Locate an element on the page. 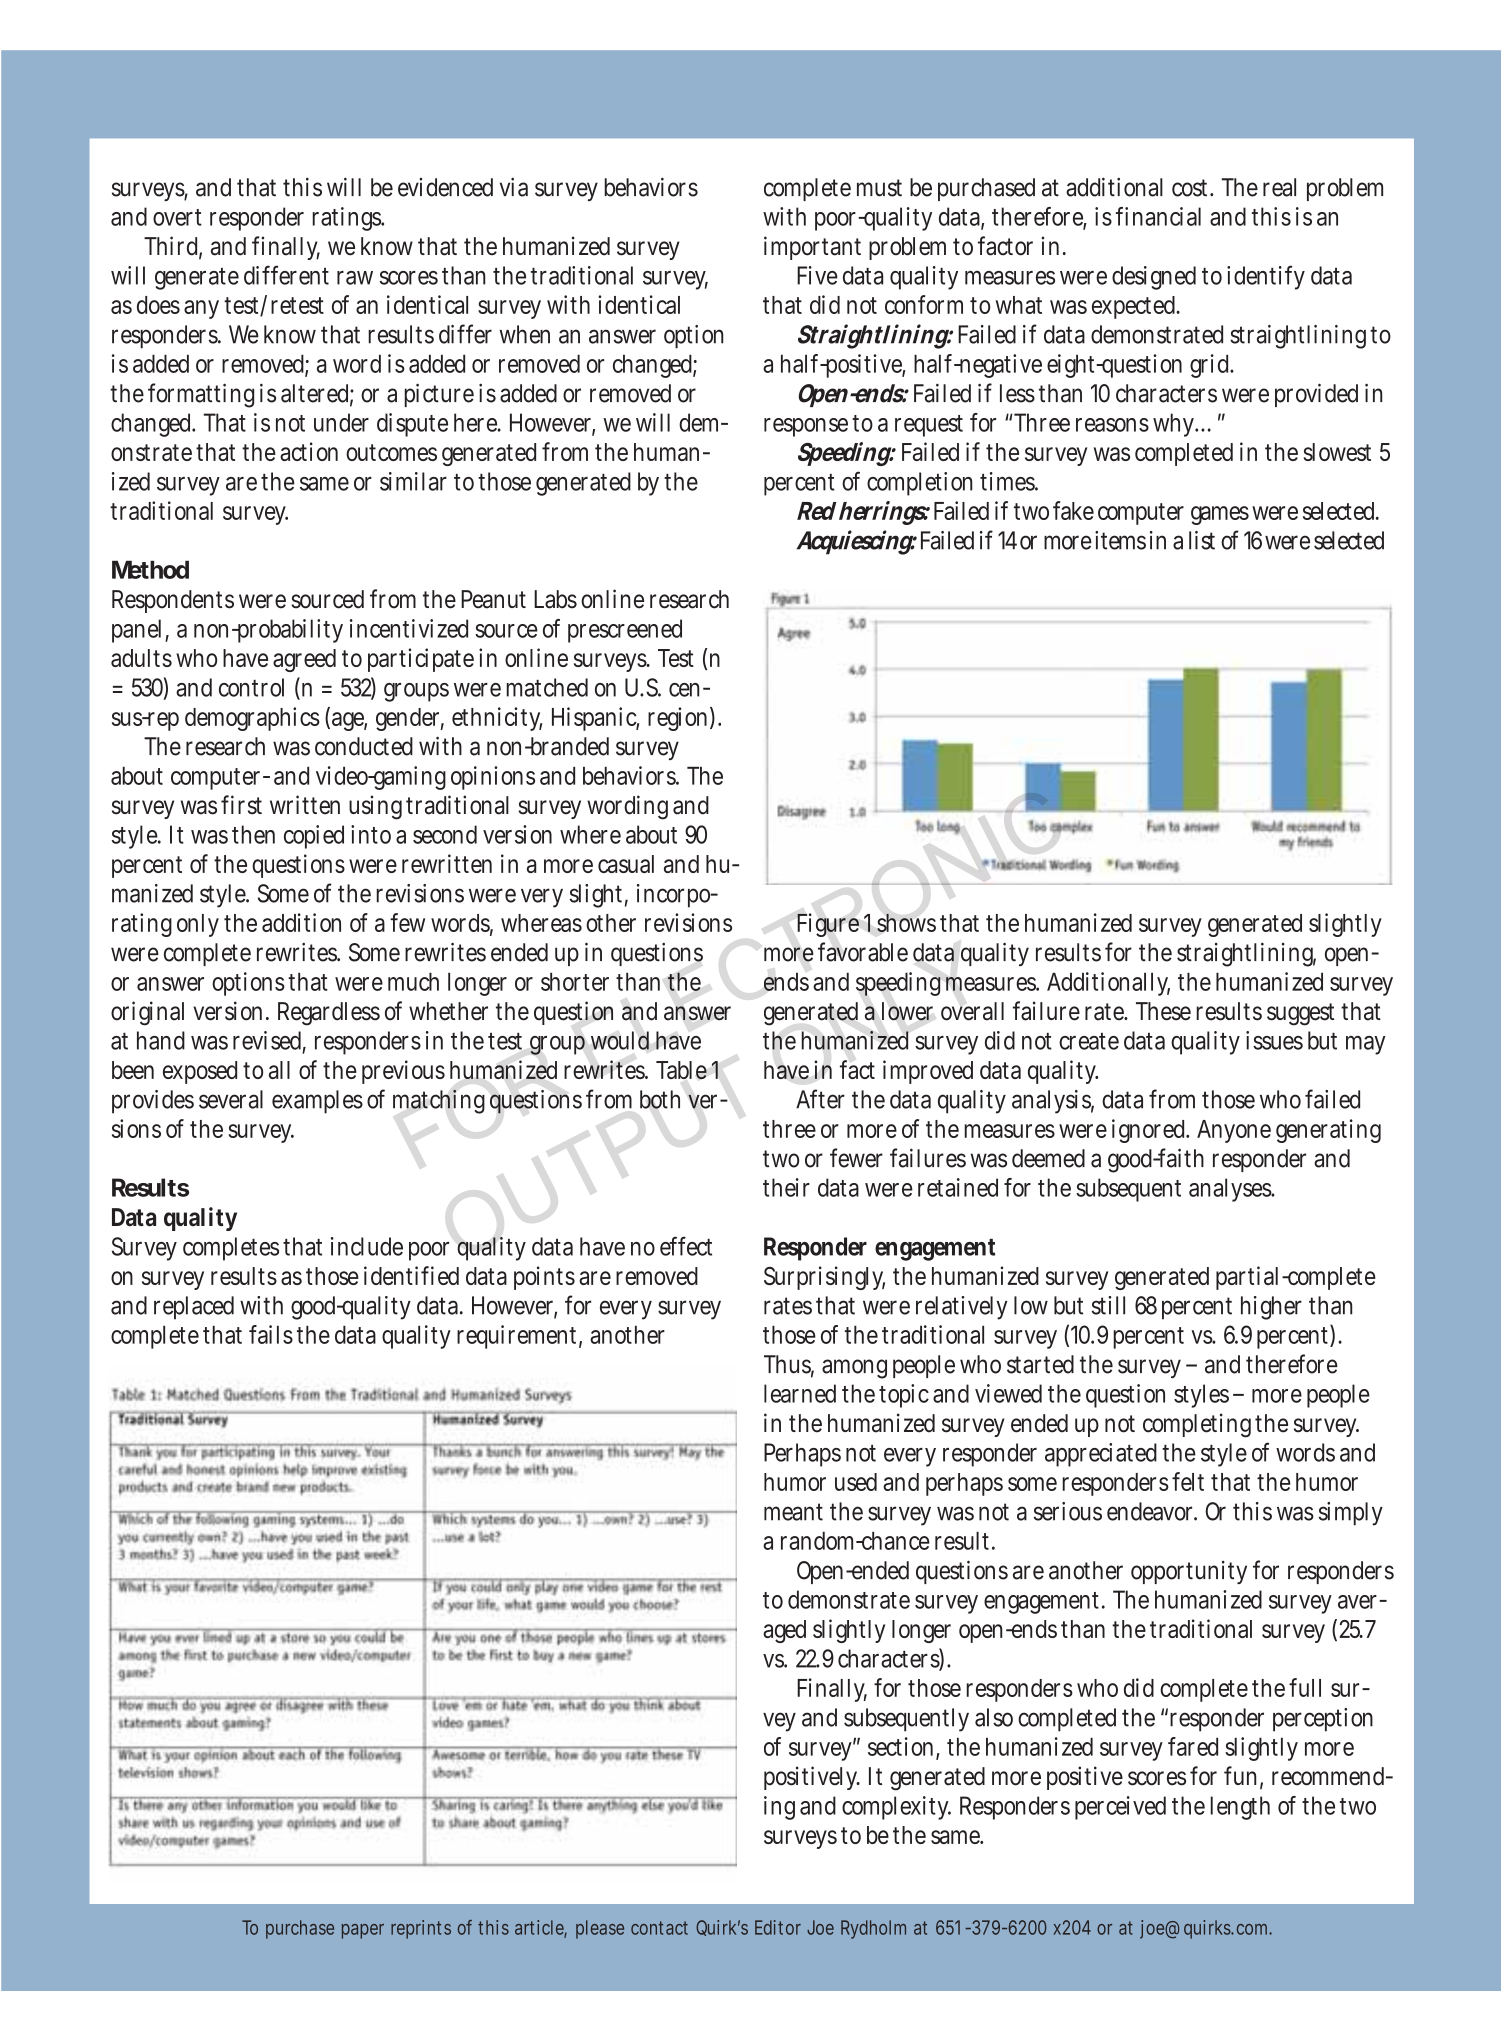 The height and width of the page is (2040, 1501). Editor is located at coordinates (778, 1927).
